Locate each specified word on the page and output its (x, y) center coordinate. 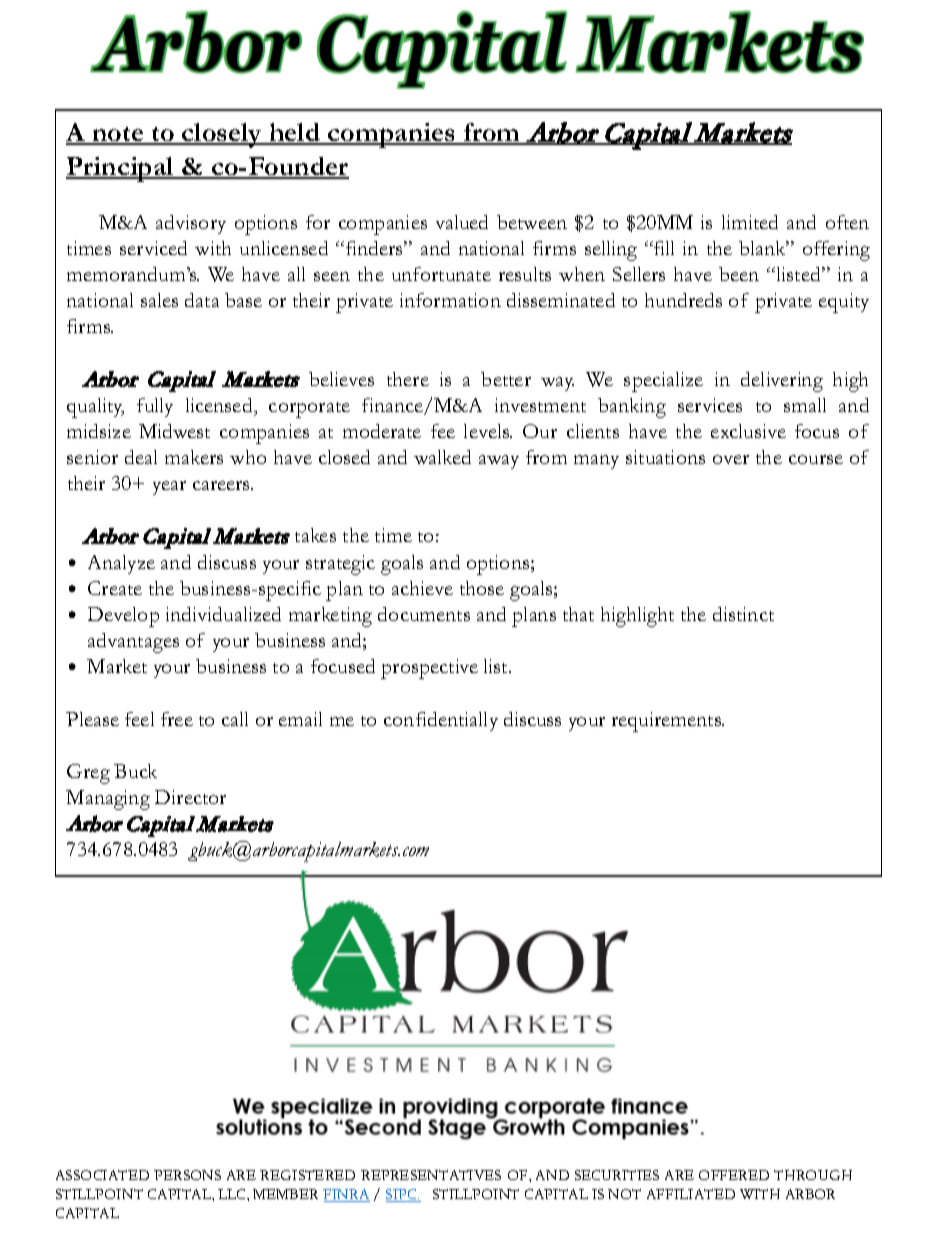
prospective (429, 669)
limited (750, 222)
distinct (743, 614)
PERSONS (187, 1175)
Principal (121, 169)
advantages (133, 643)
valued (462, 222)
